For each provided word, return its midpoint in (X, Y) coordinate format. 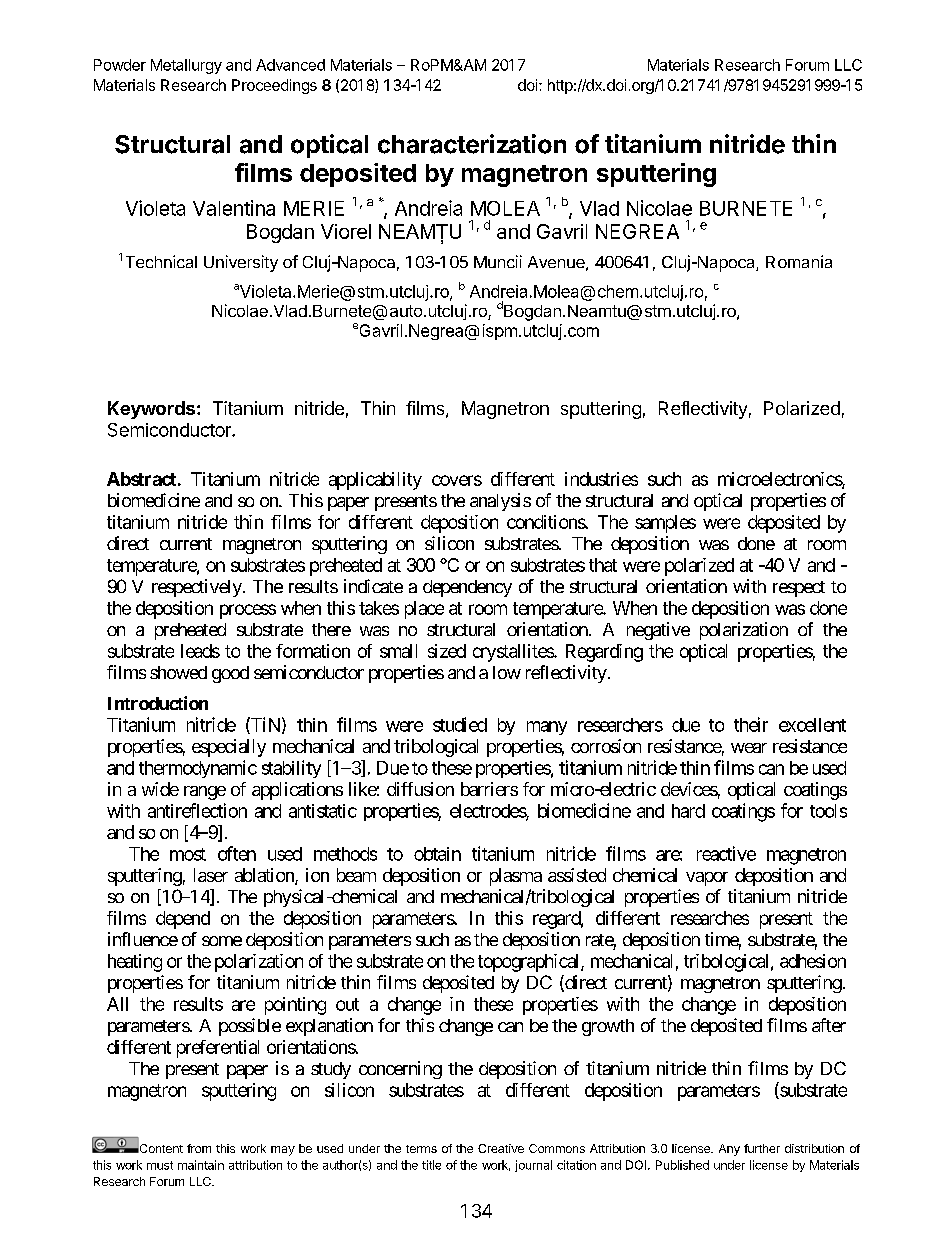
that (603, 565)
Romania (799, 261)
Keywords (151, 410)
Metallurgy (186, 66)
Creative (501, 1148)
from (199, 1148)
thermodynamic (198, 769)
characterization (472, 144)
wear (749, 748)
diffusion (420, 789)
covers (457, 480)
